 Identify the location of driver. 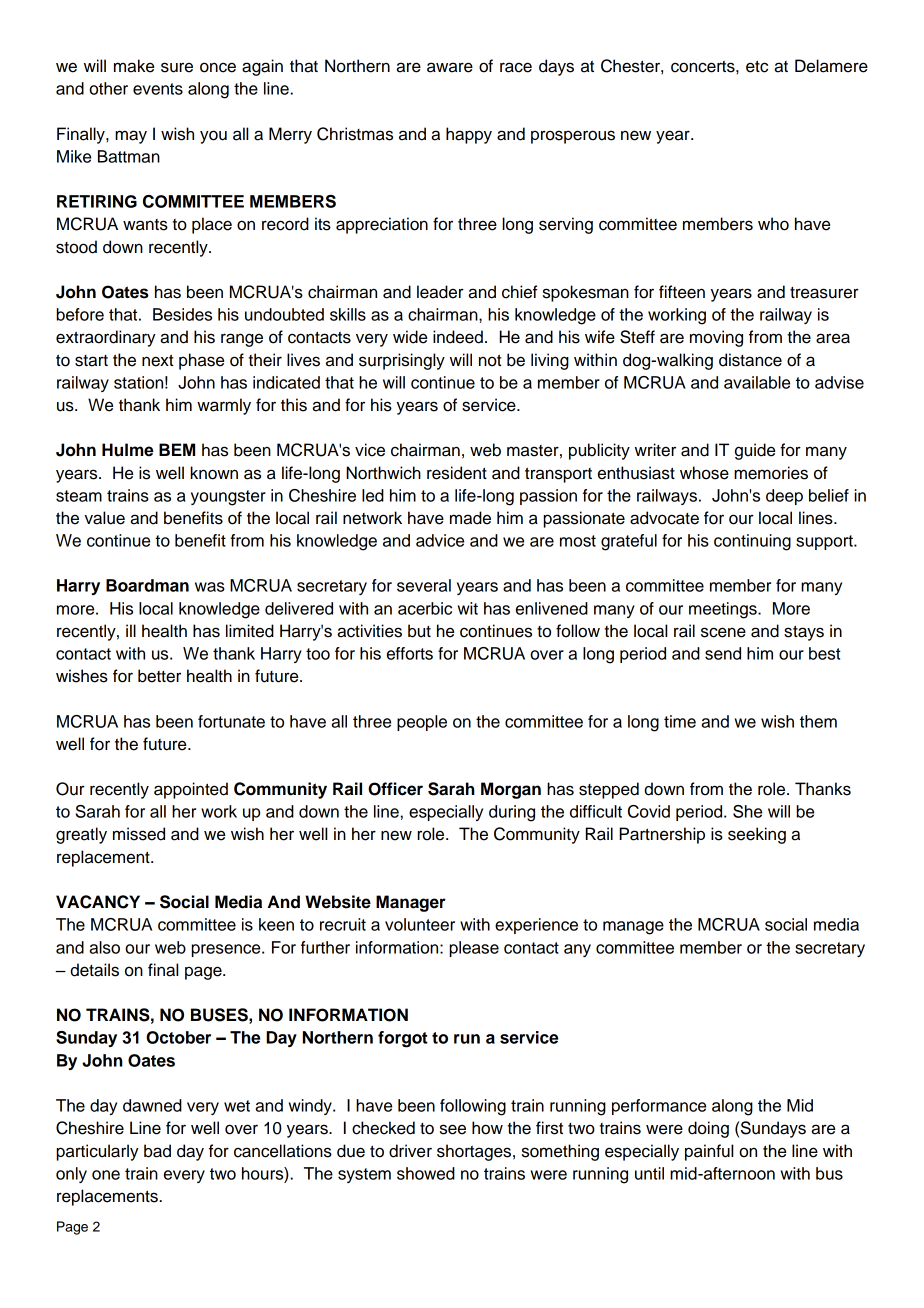
(410, 1151).
